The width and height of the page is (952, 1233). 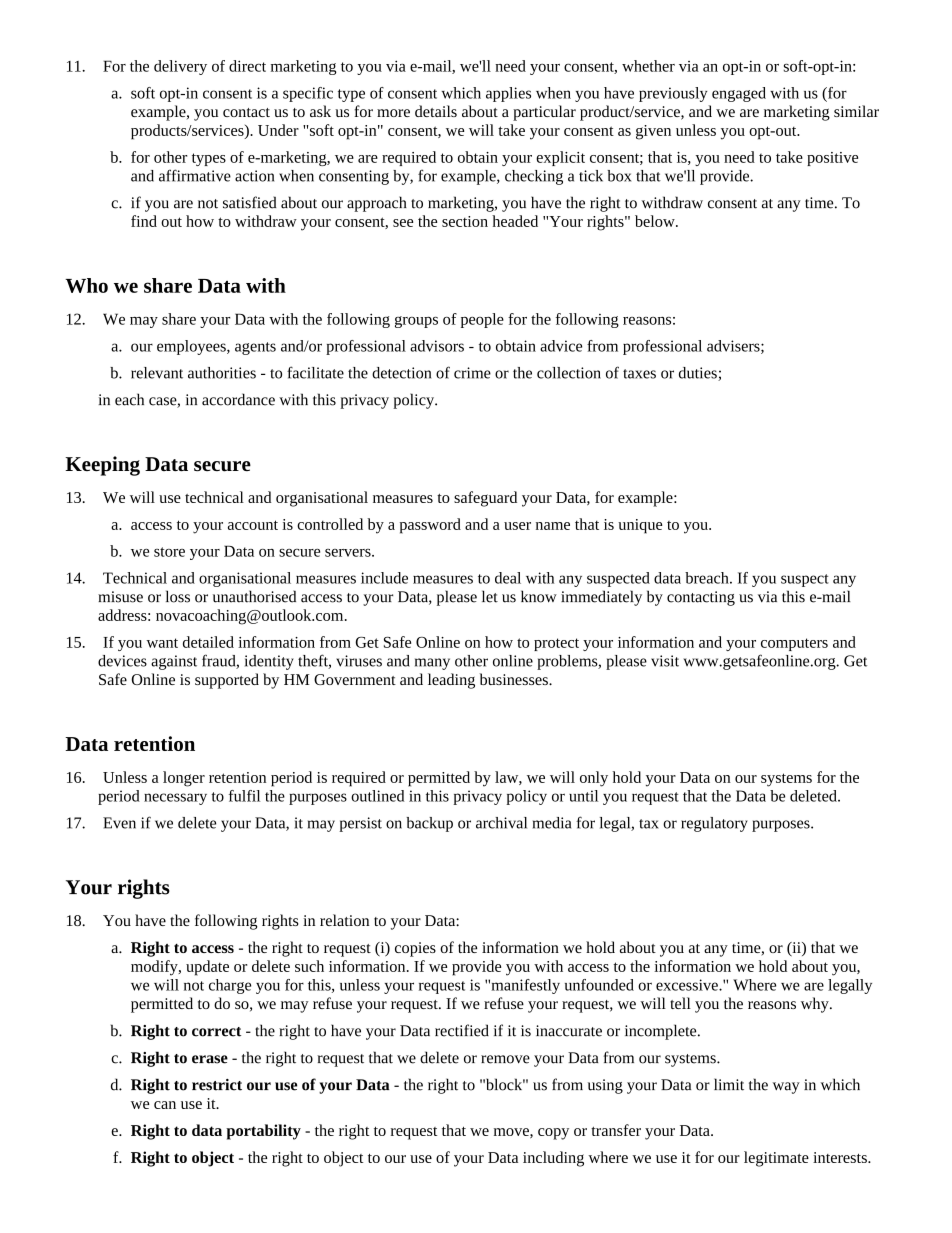 I want to click on crime, so click(x=472, y=373).
